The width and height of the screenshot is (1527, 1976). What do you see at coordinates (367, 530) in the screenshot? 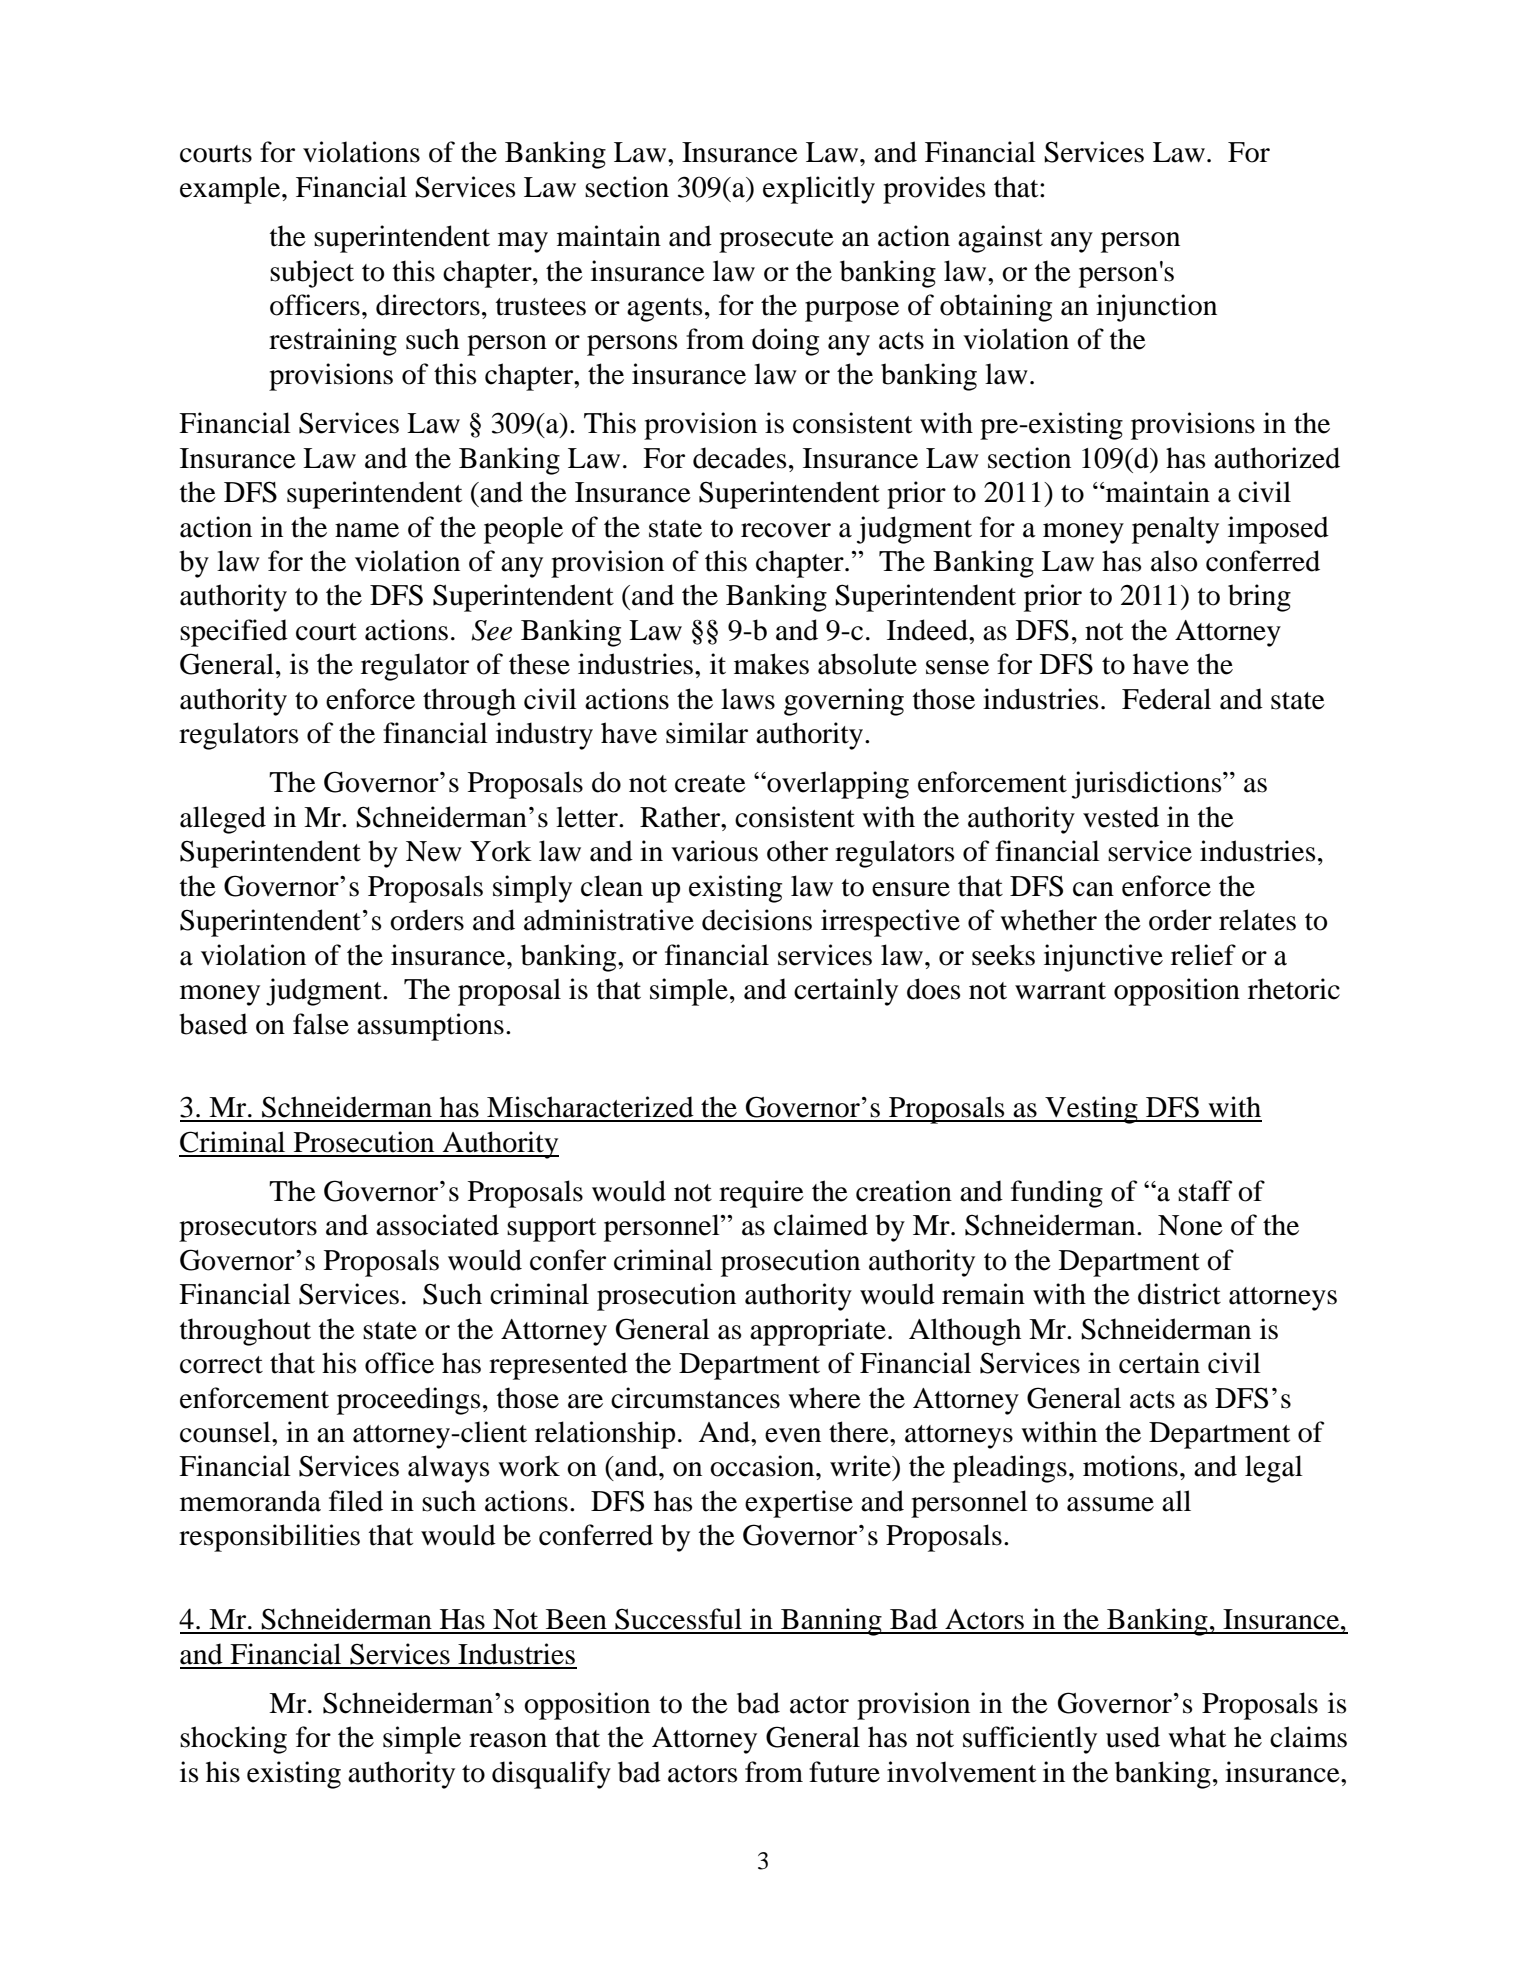
I see `name` at bounding box center [367, 530].
